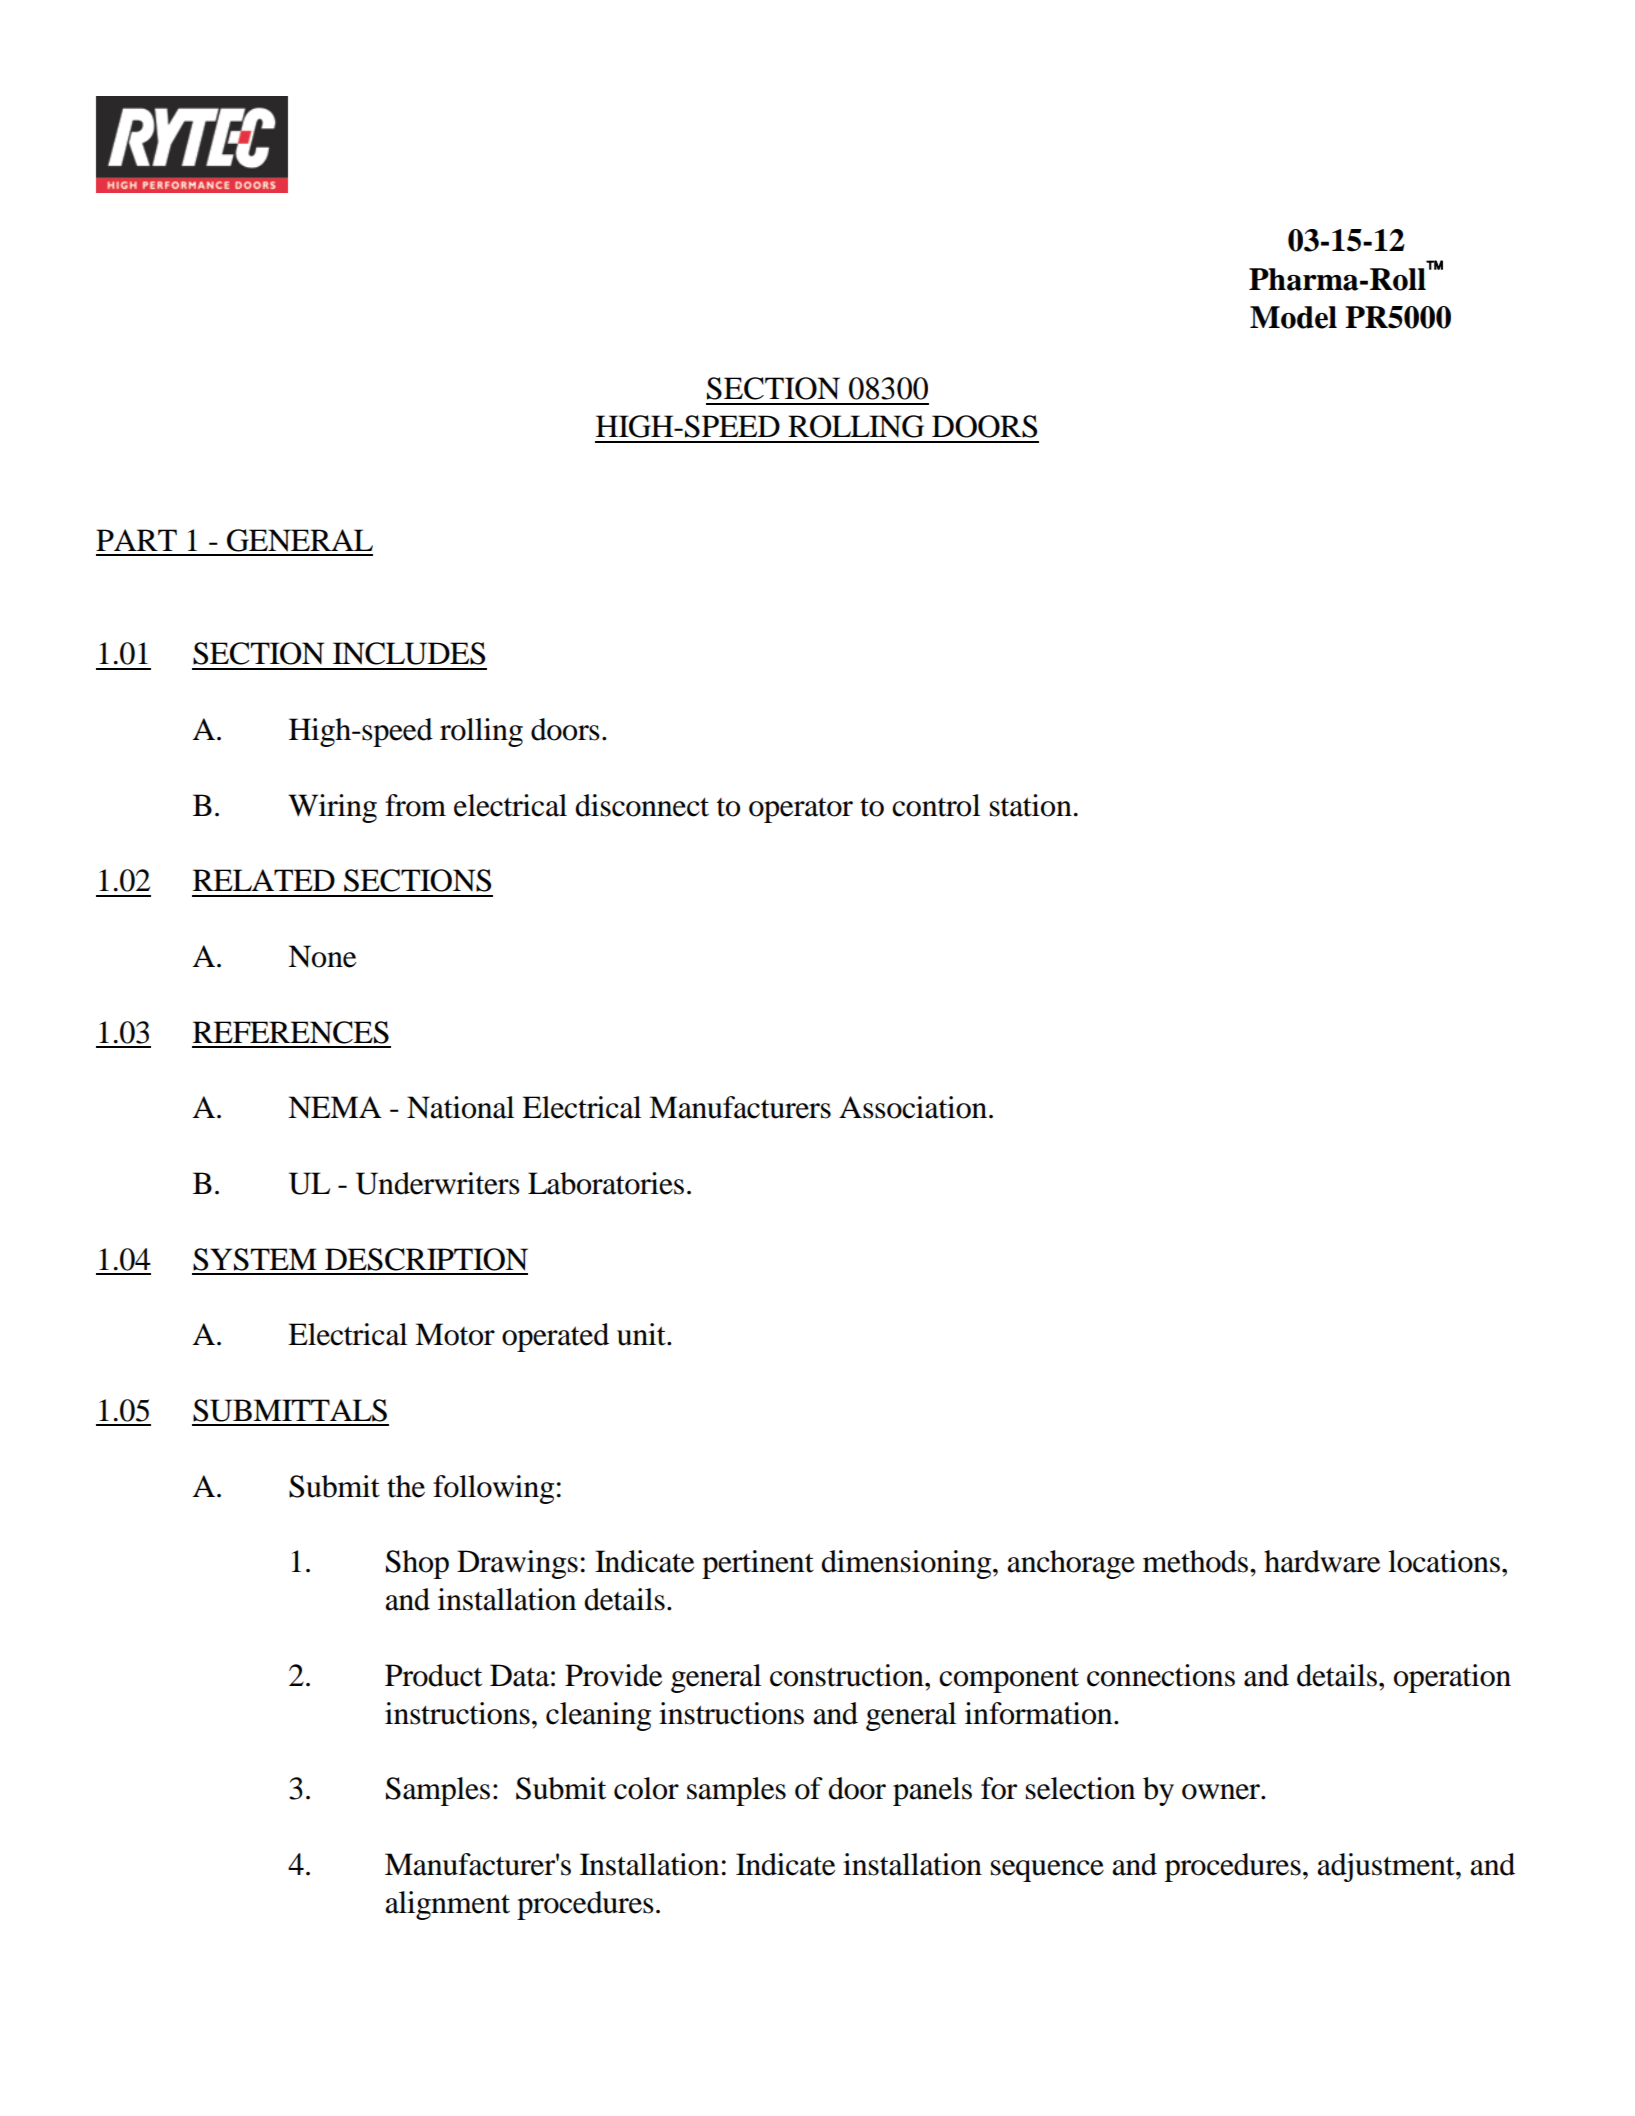 The width and height of the document is (1635, 2116). I want to click on panels, so click(932, 1791).
